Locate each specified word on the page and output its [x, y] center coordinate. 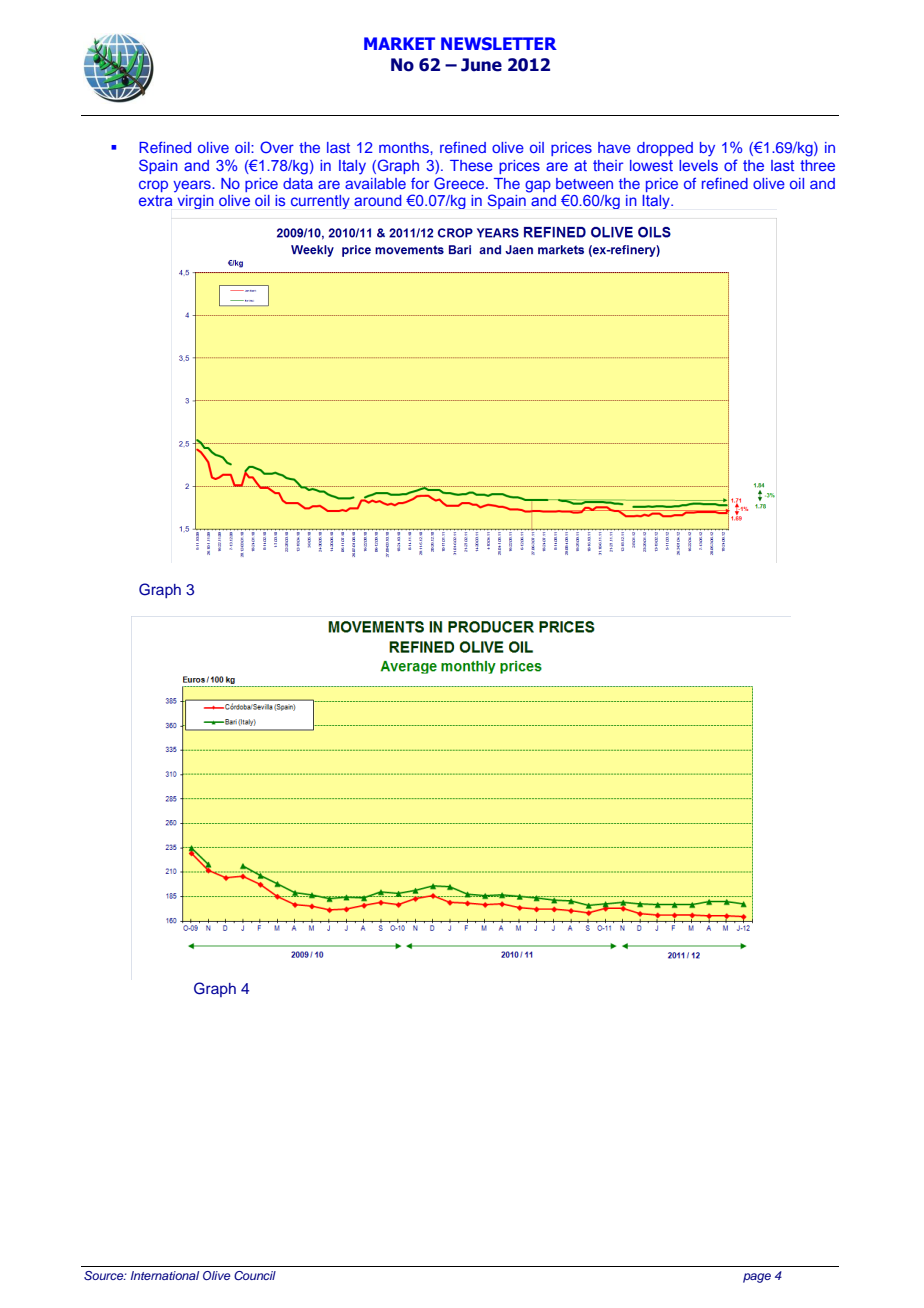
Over [277, 147]
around [378, 200]
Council [255, 1275]
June [481, 65]
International [165, 1275]
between [584, 183]
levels [698, 165]
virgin [196, 202]
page [757, 1278]
